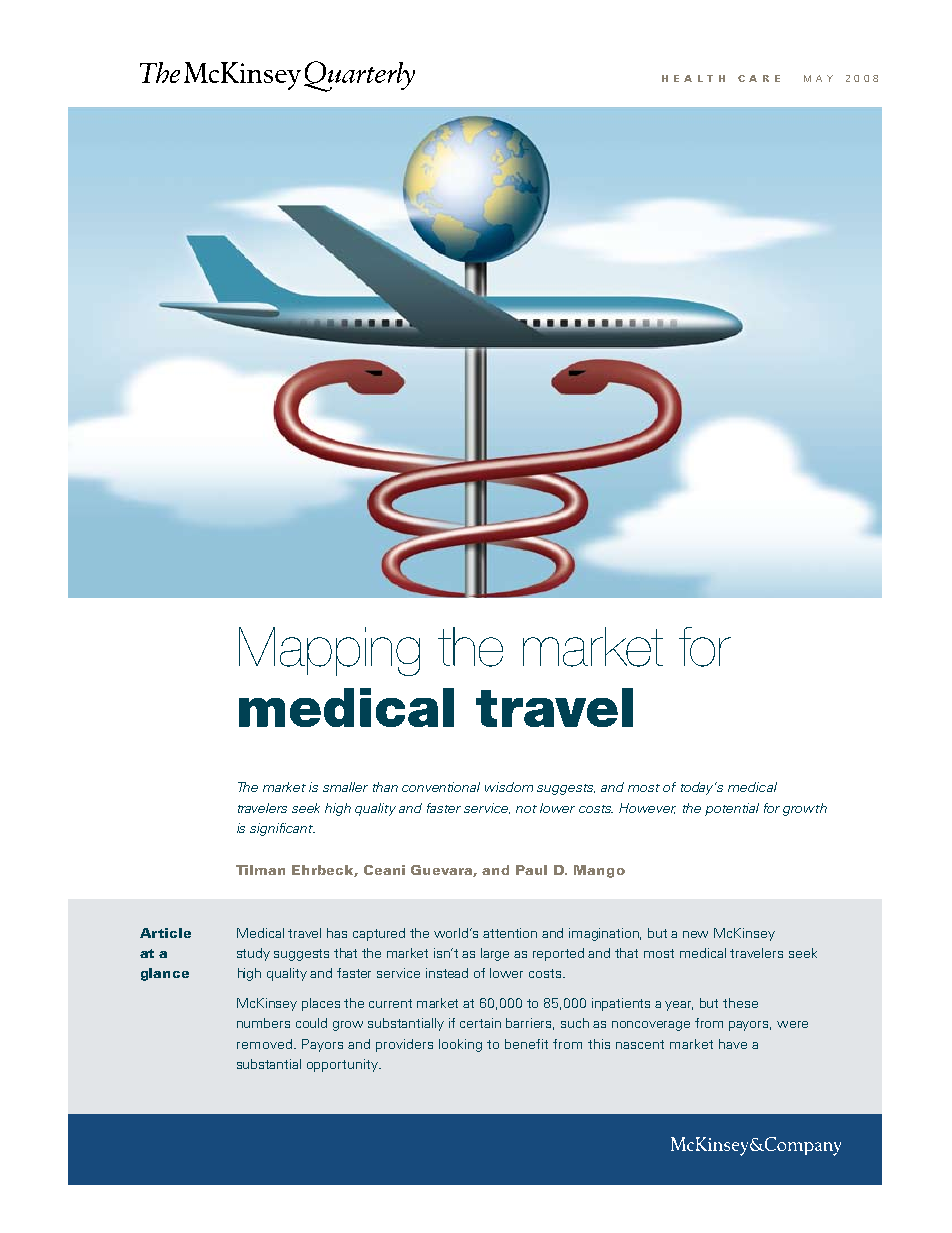 The width and height of the screenshot is (952, 1233). I want to click on potential, so click(732, 809).
